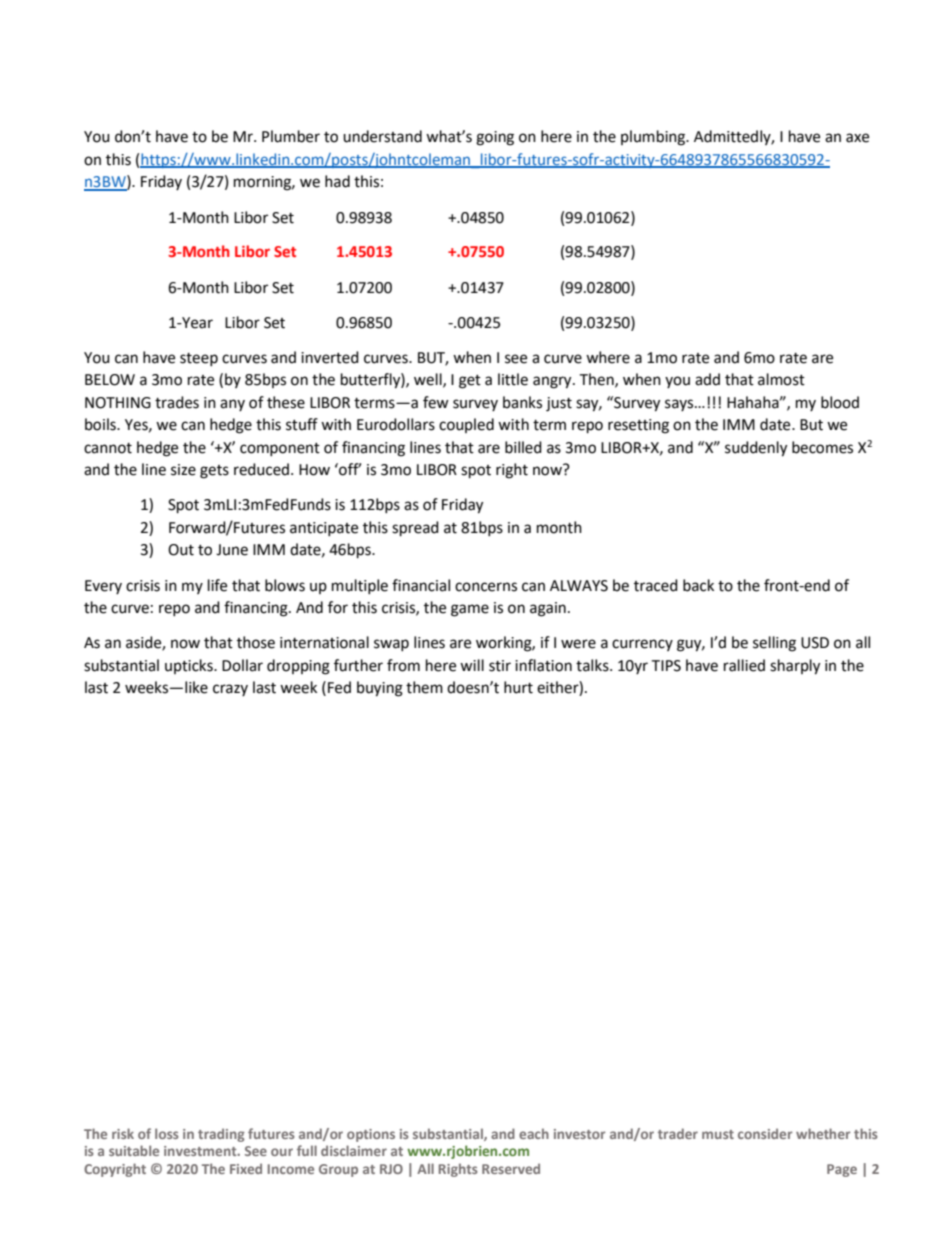  Describe the element at coordinates (511, 1168) in the screenshot. I see `Reserved` at that location.
